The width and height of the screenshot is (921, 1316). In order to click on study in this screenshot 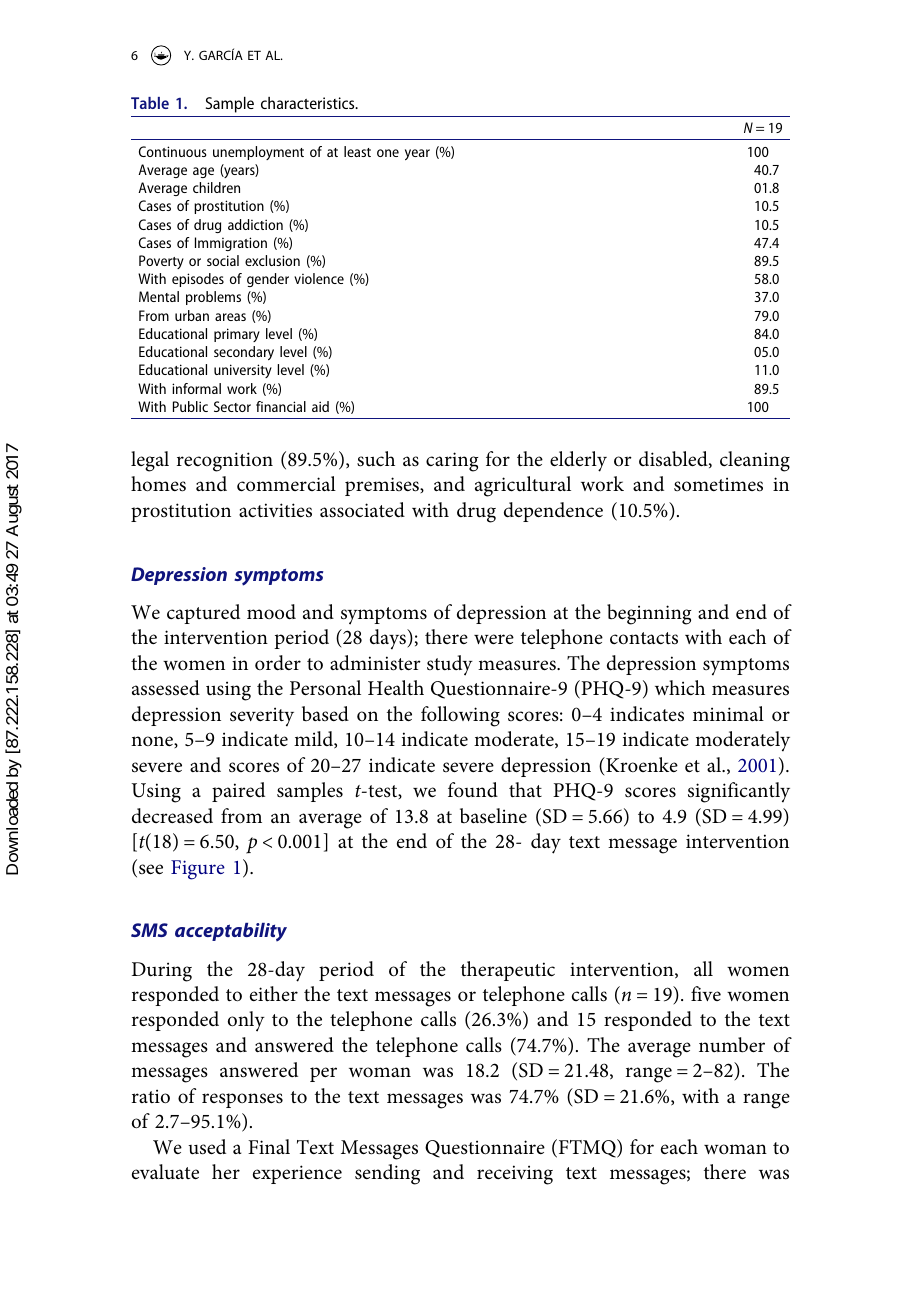, I will do `click(450, 665)`.
